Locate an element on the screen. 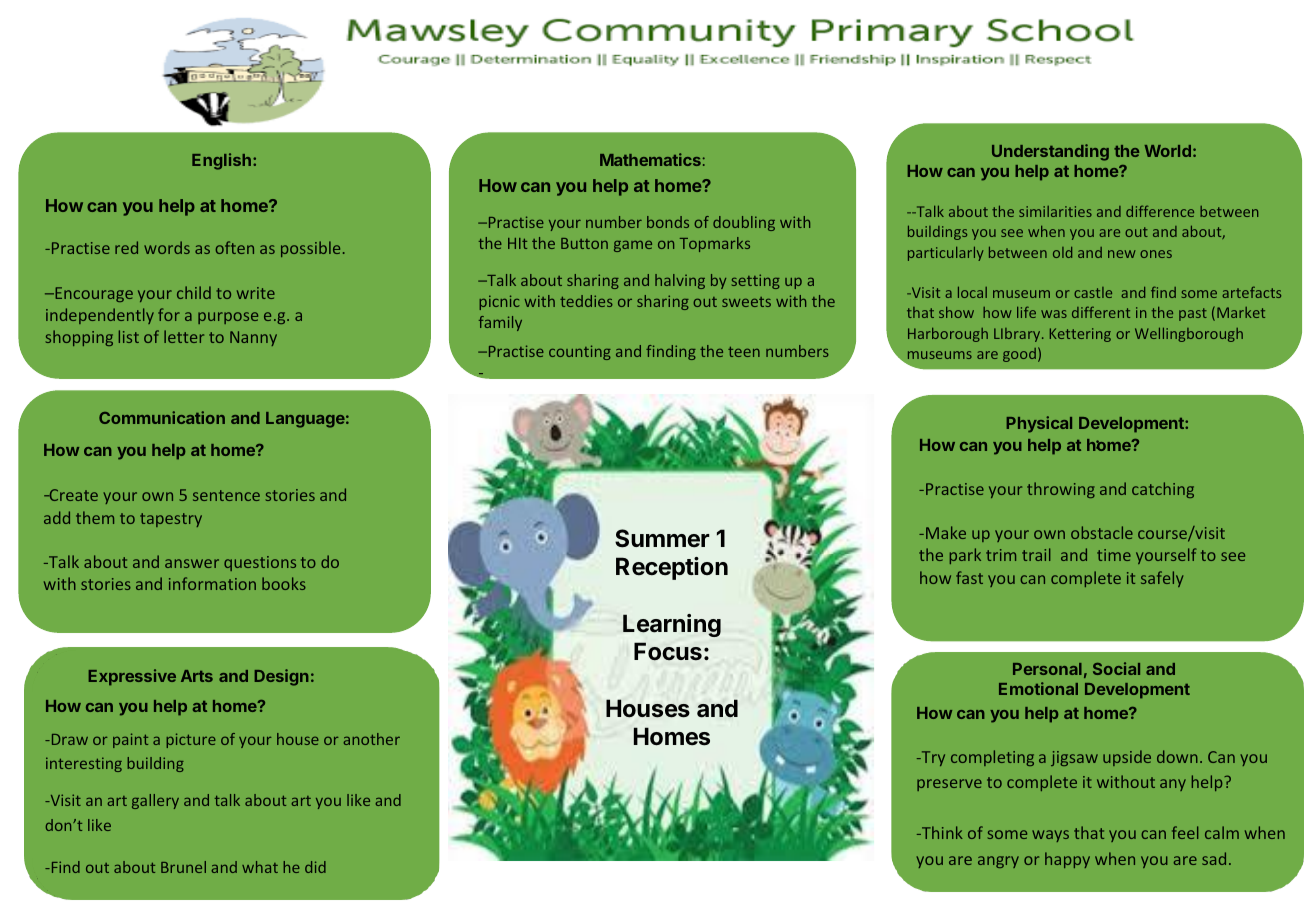 This screenshot has height=911, width=1316. English is located at coordinates (221, 161).
